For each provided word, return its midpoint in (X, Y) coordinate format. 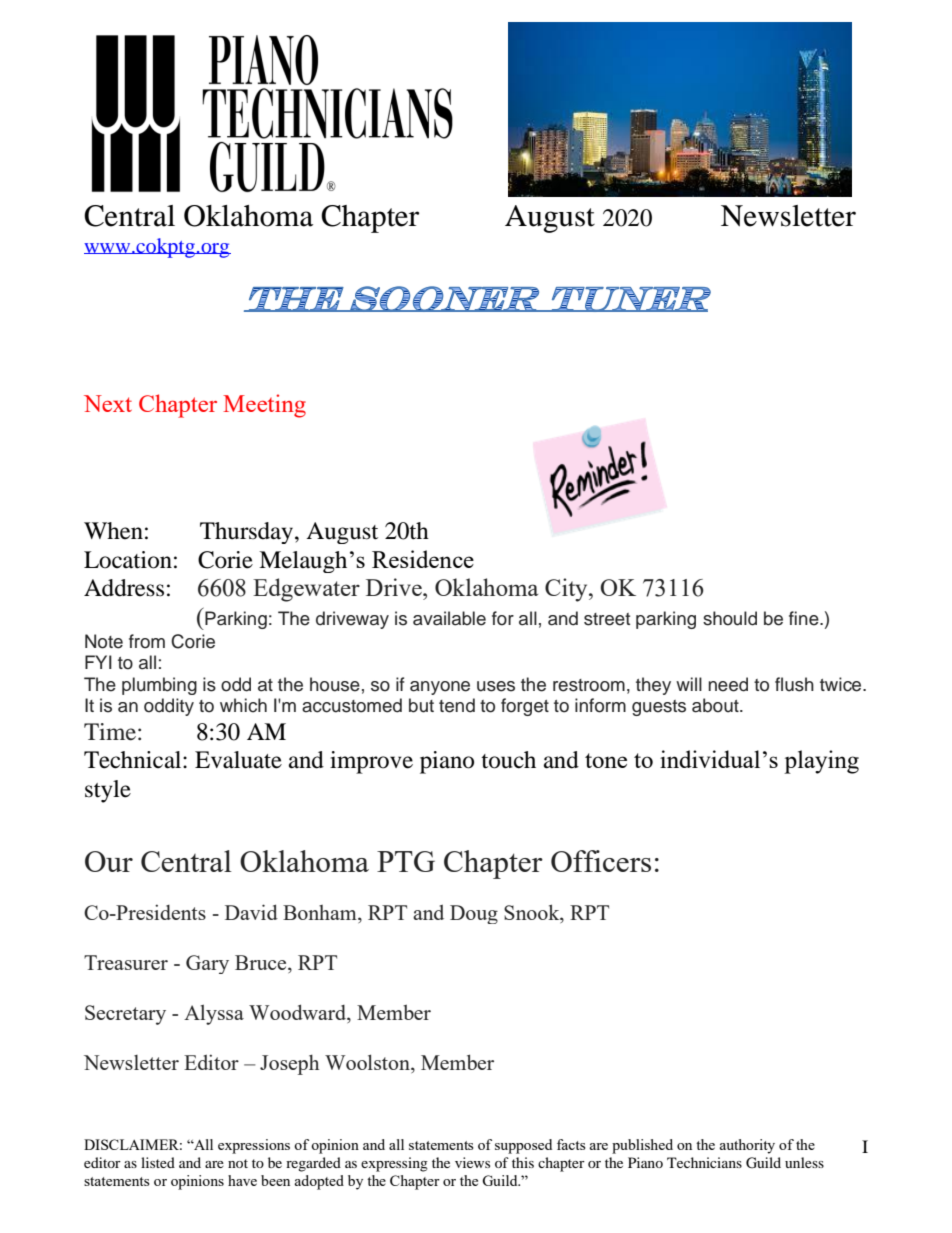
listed (158, 1162)
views (472, 1162)
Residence (423, 559)
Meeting (264, 406)
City (567, 590)
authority (747, 1146)
